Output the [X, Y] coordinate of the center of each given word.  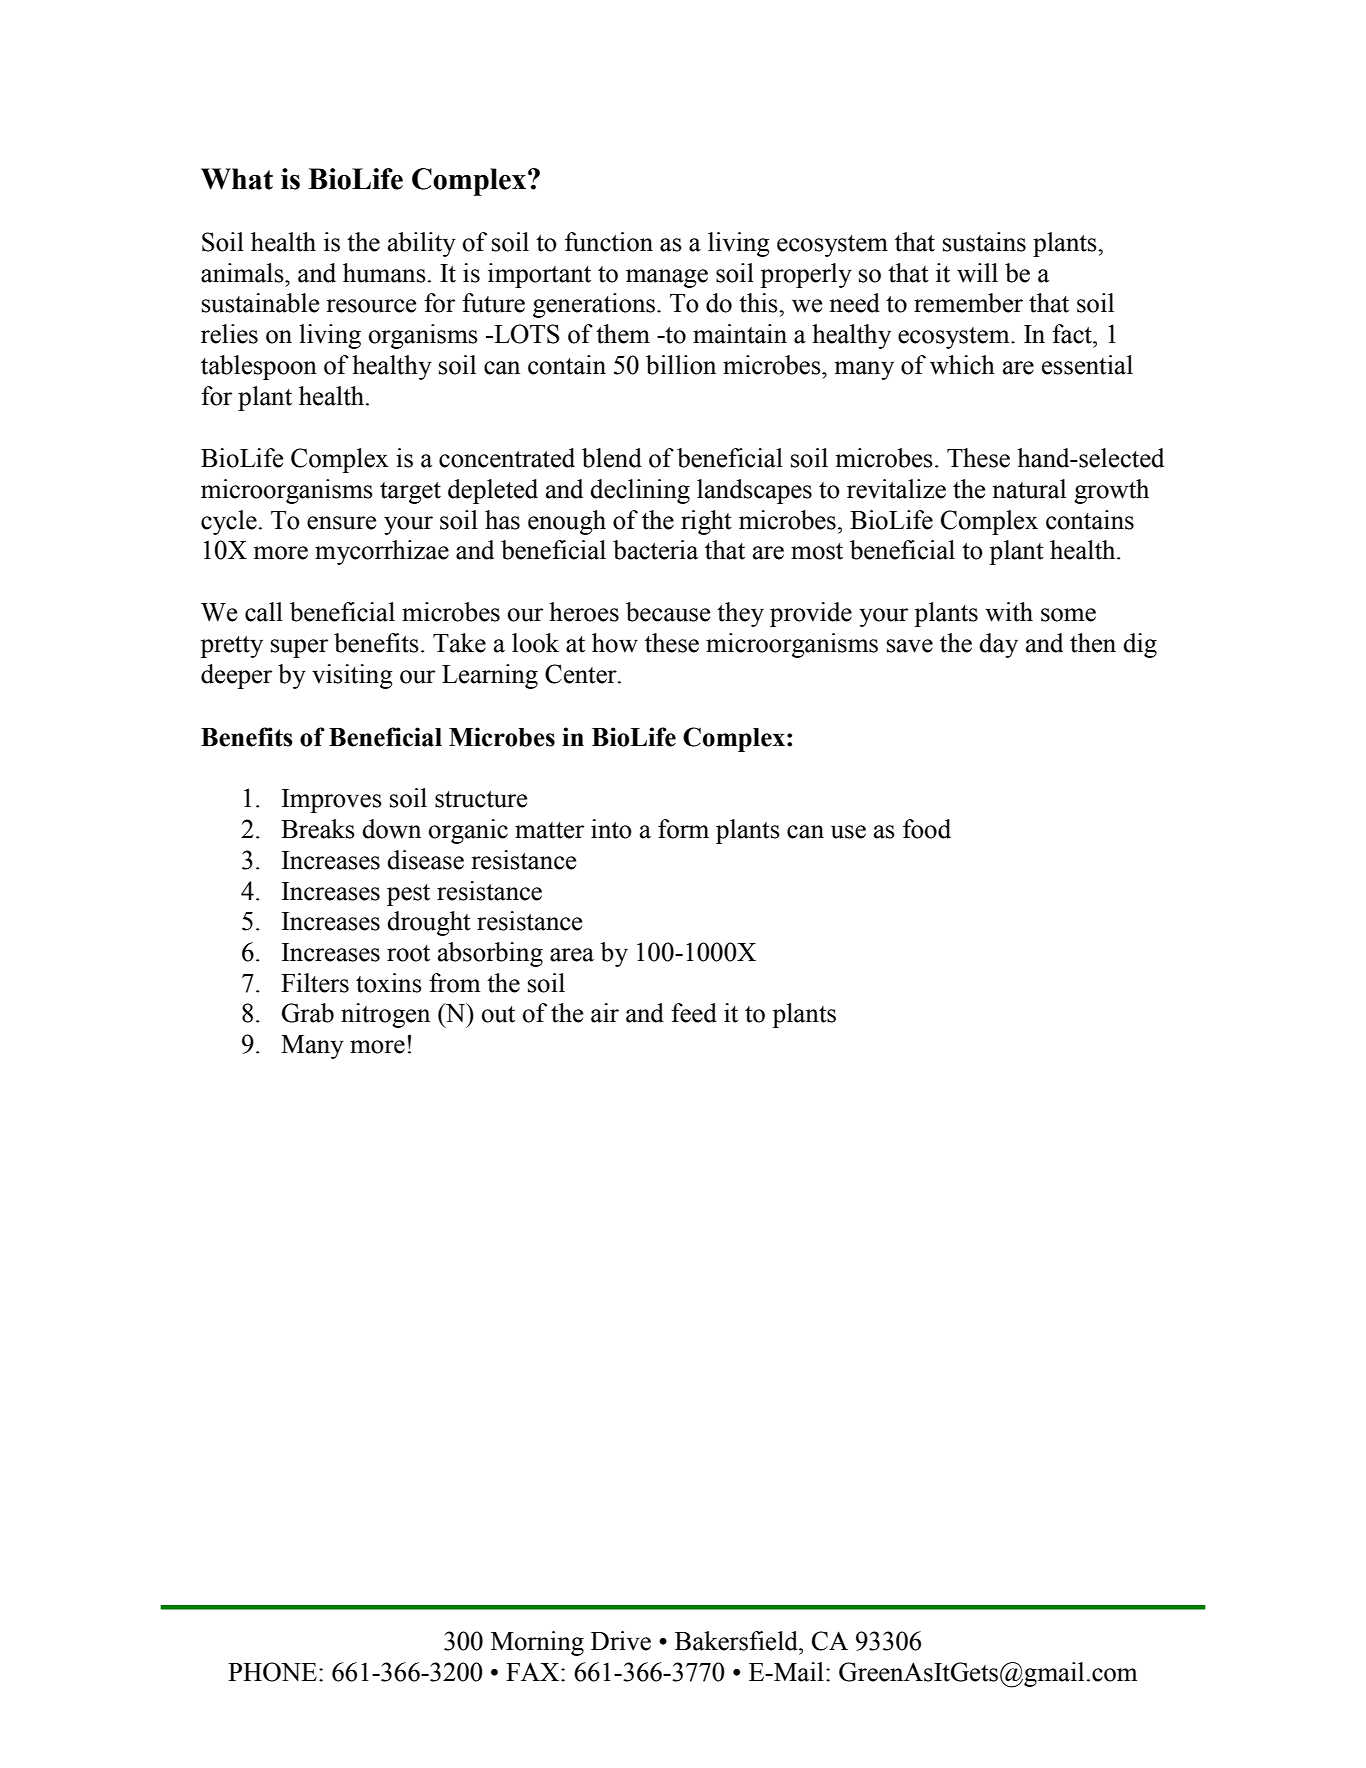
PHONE [272, 1672]
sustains [984, 242]
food [927, 829]
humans [384, 273]
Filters [315, 983]
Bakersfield [737, 1641]
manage [667, 278]
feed [694, 1013]
